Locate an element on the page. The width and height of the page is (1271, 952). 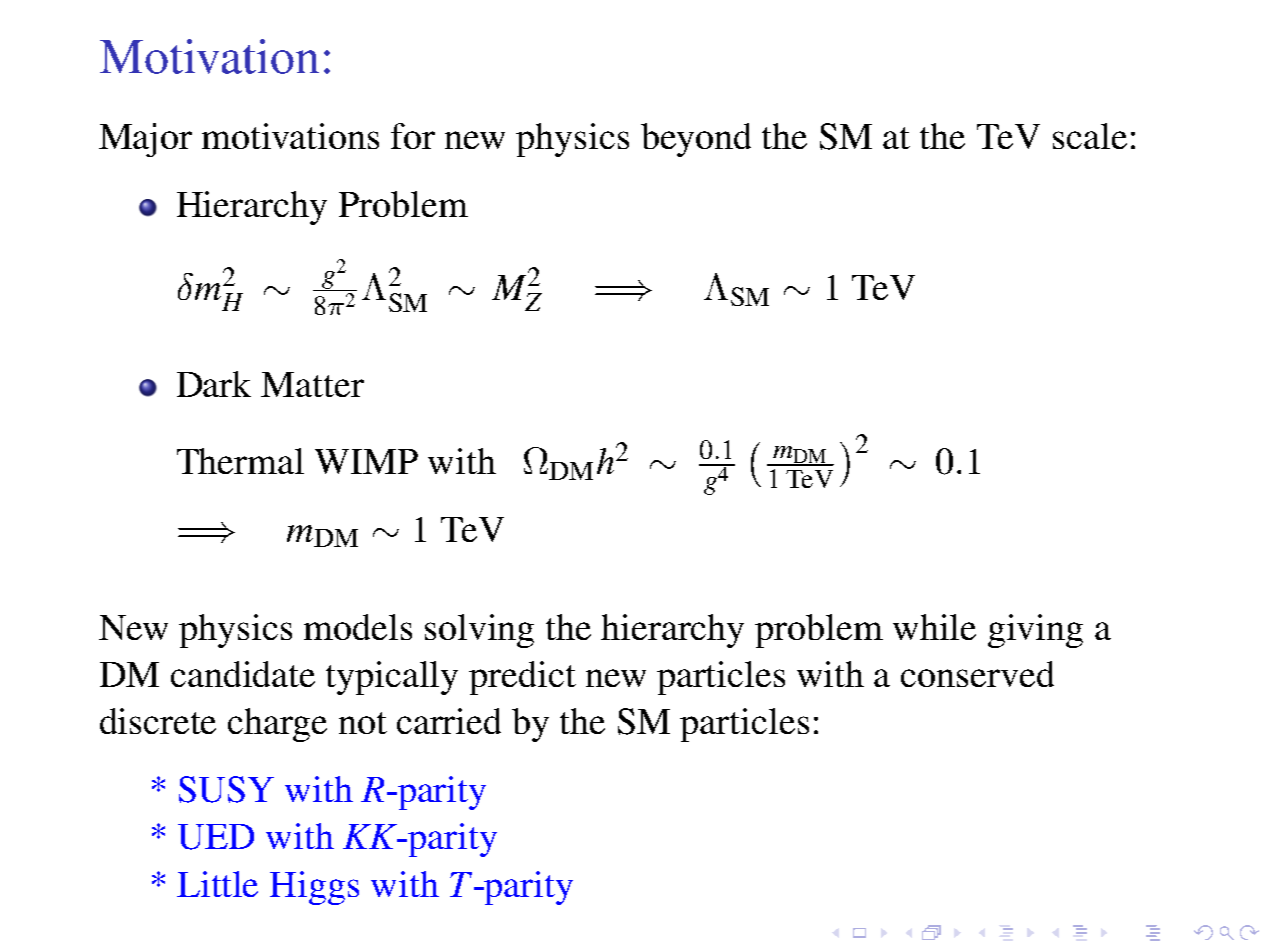
models is located at coordinates (358, 627).
